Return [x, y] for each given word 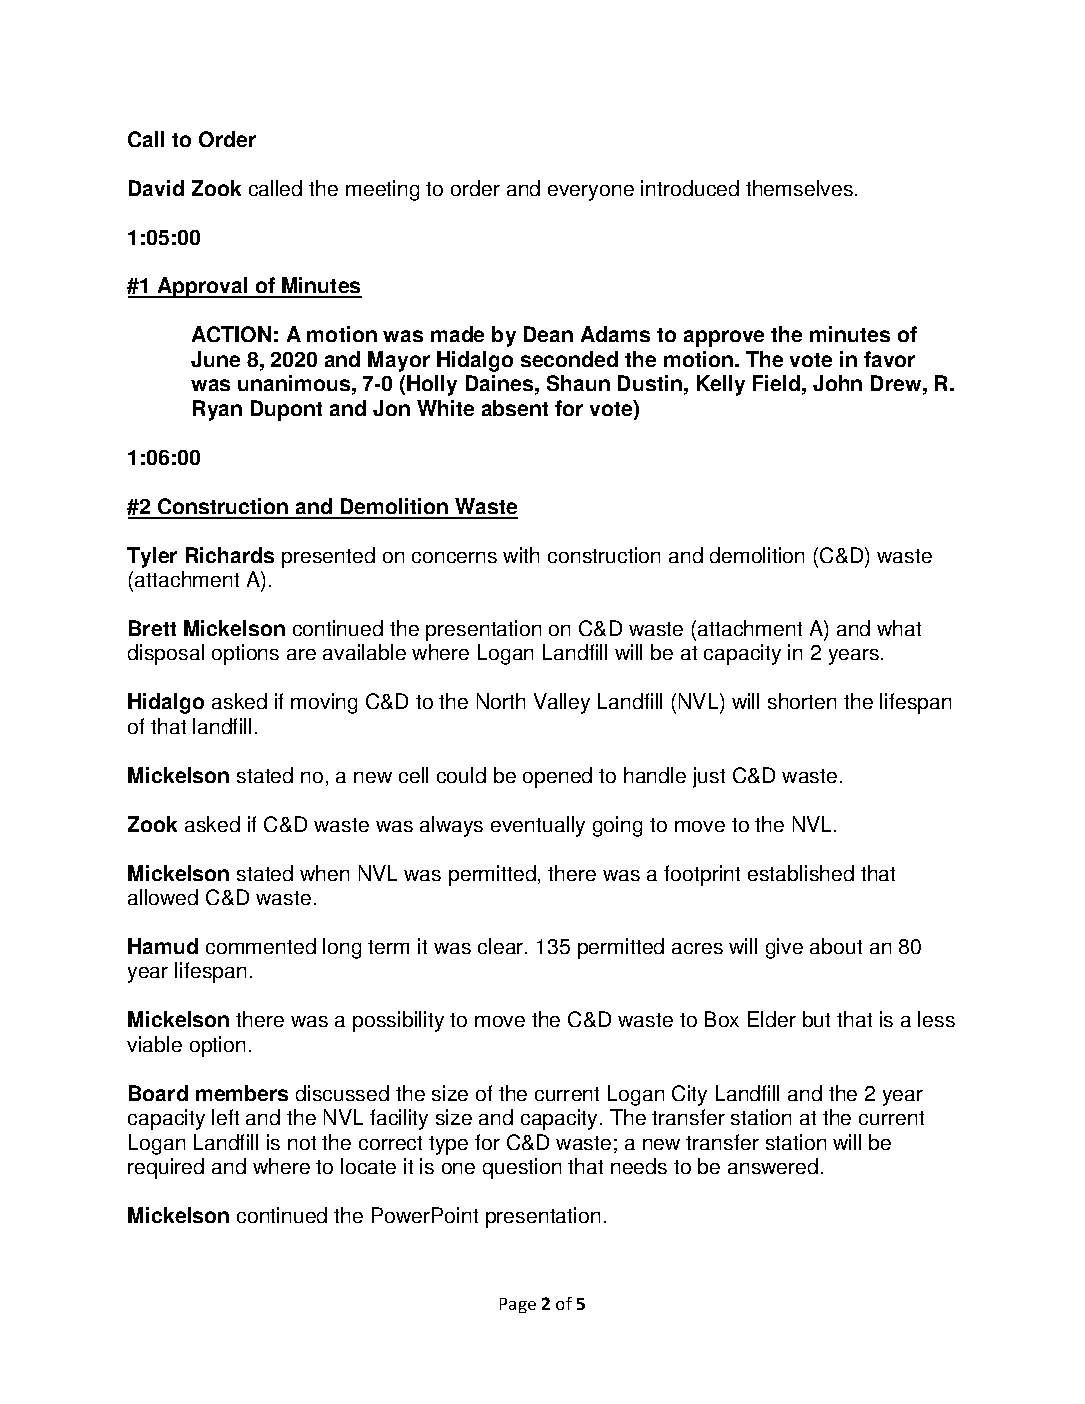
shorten [802, 701]
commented [261, 946]
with [521, 555]
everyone [591, 193]
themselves [799, 188]
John [837, 383]
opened [557, 777]
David [156, 188]
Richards [230, 555]
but [816, 1019]
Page [518, 1305]
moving [324, 703]
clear [502, 946]
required [166, 1168]
